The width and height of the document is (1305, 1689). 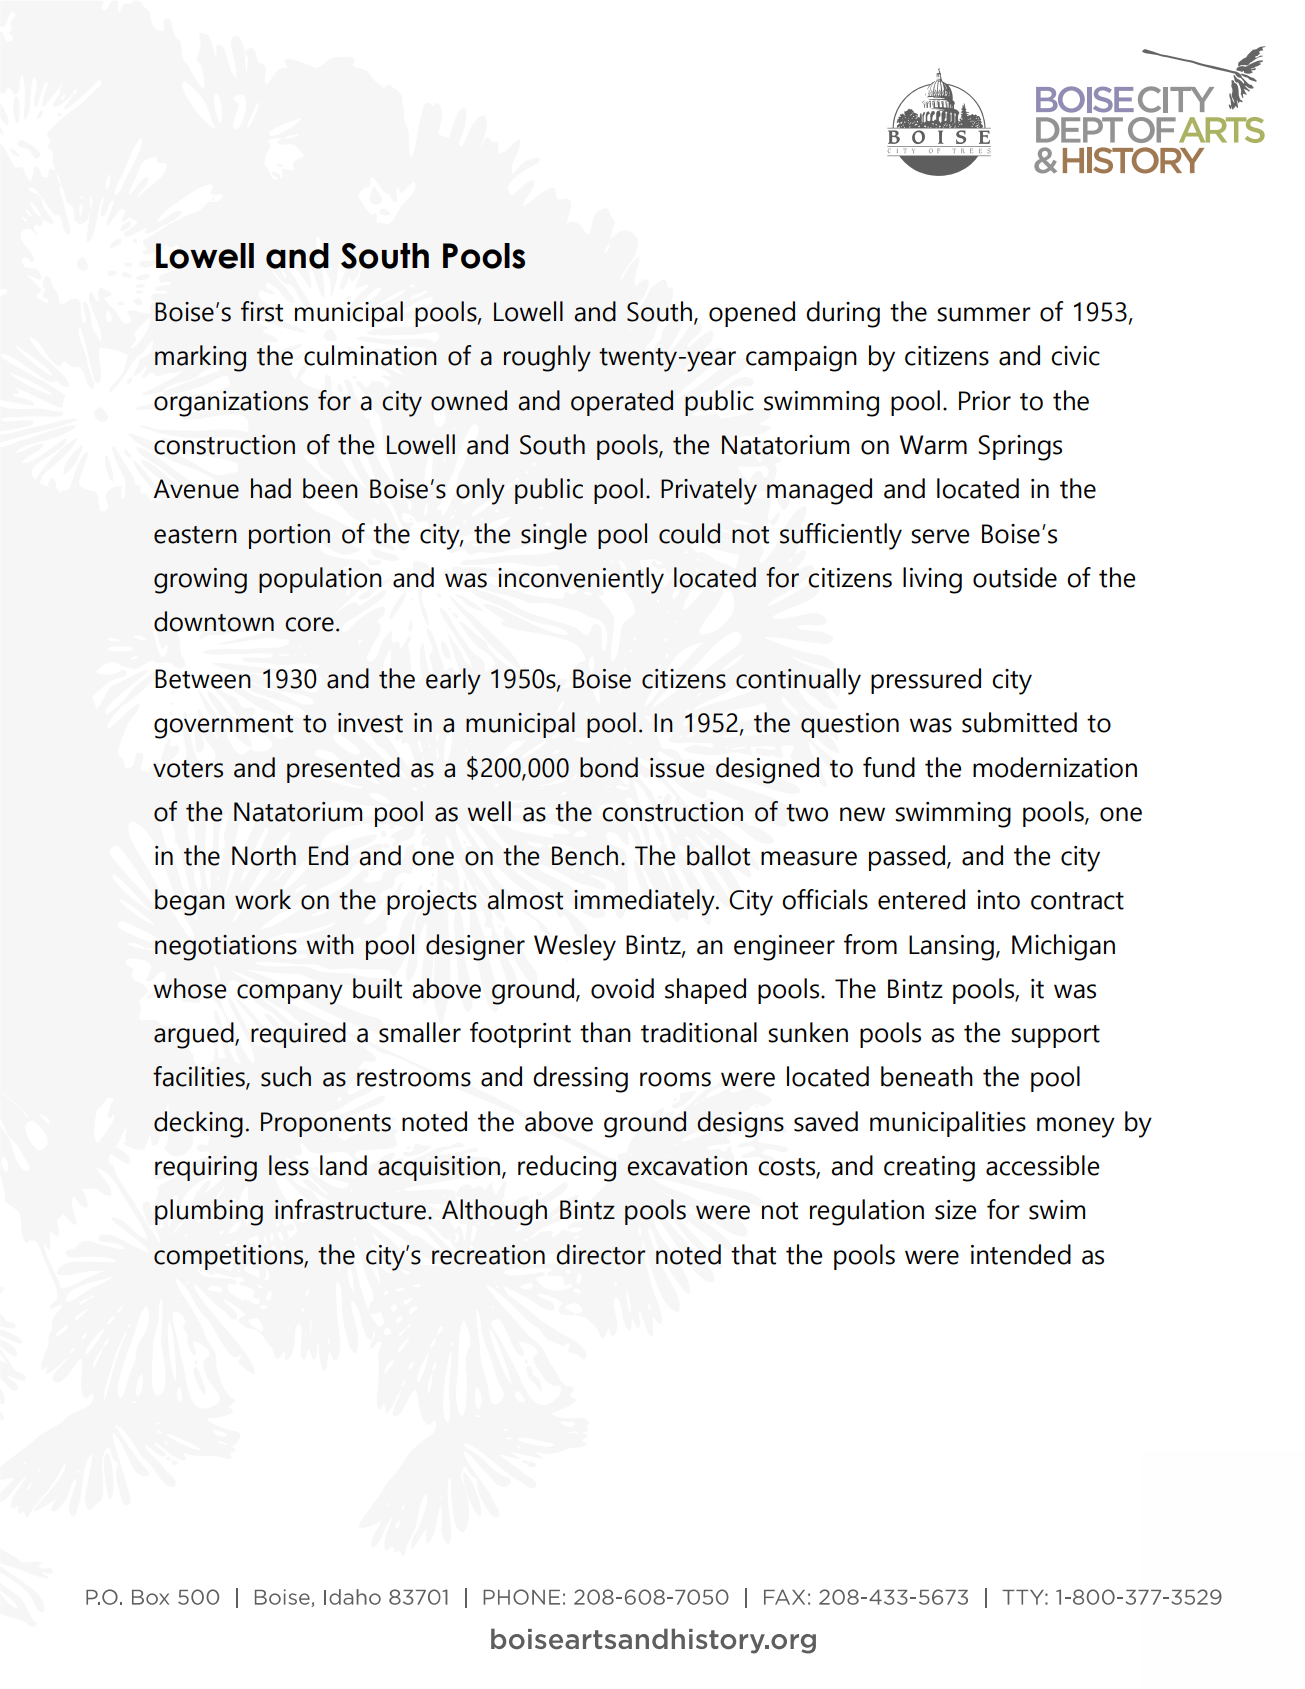 What do you see at coordinates (984, 314) in the document?
I see `summer` at bounding box center [984, 314].
